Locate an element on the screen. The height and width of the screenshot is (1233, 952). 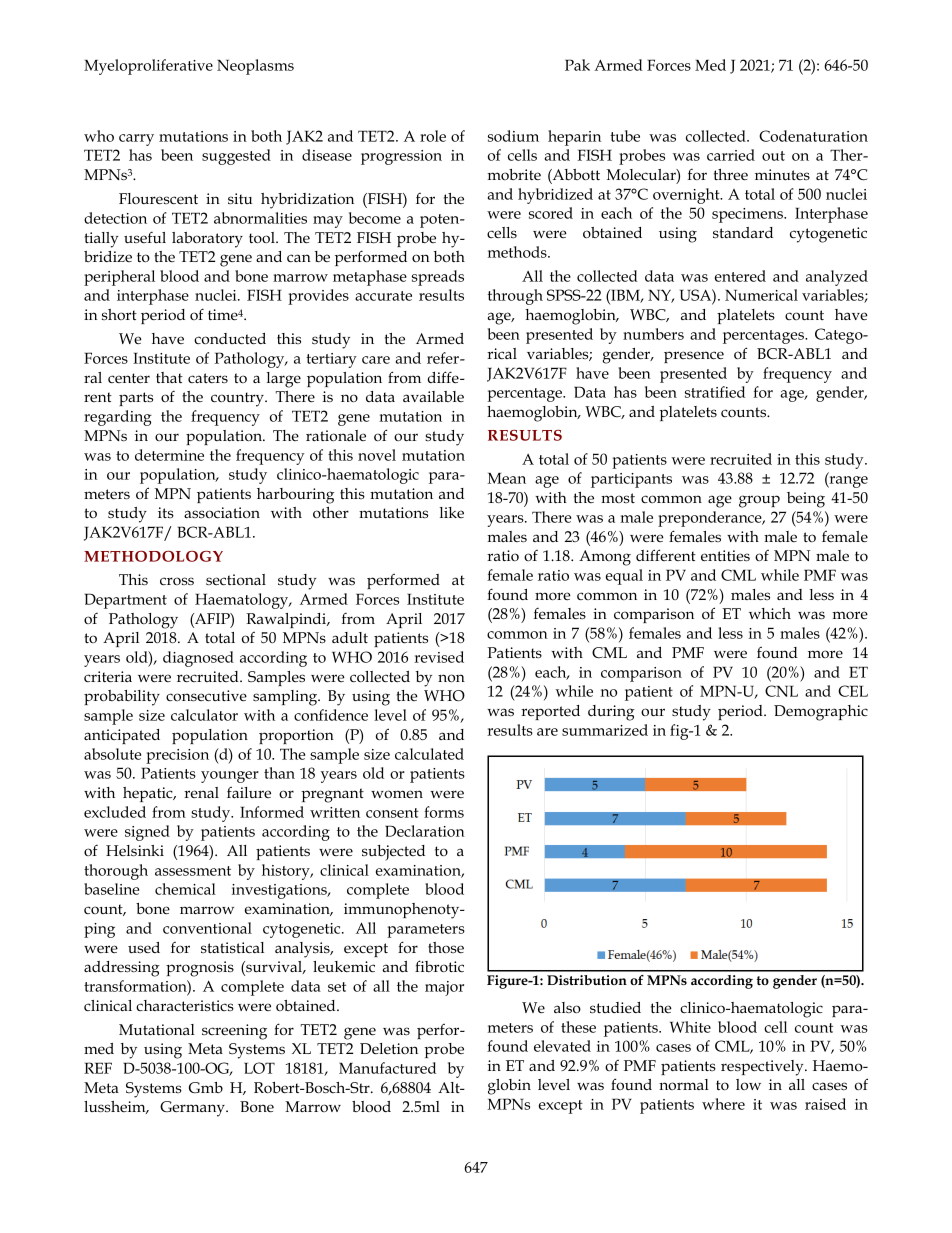
role is located at coordinates (433, 136).
